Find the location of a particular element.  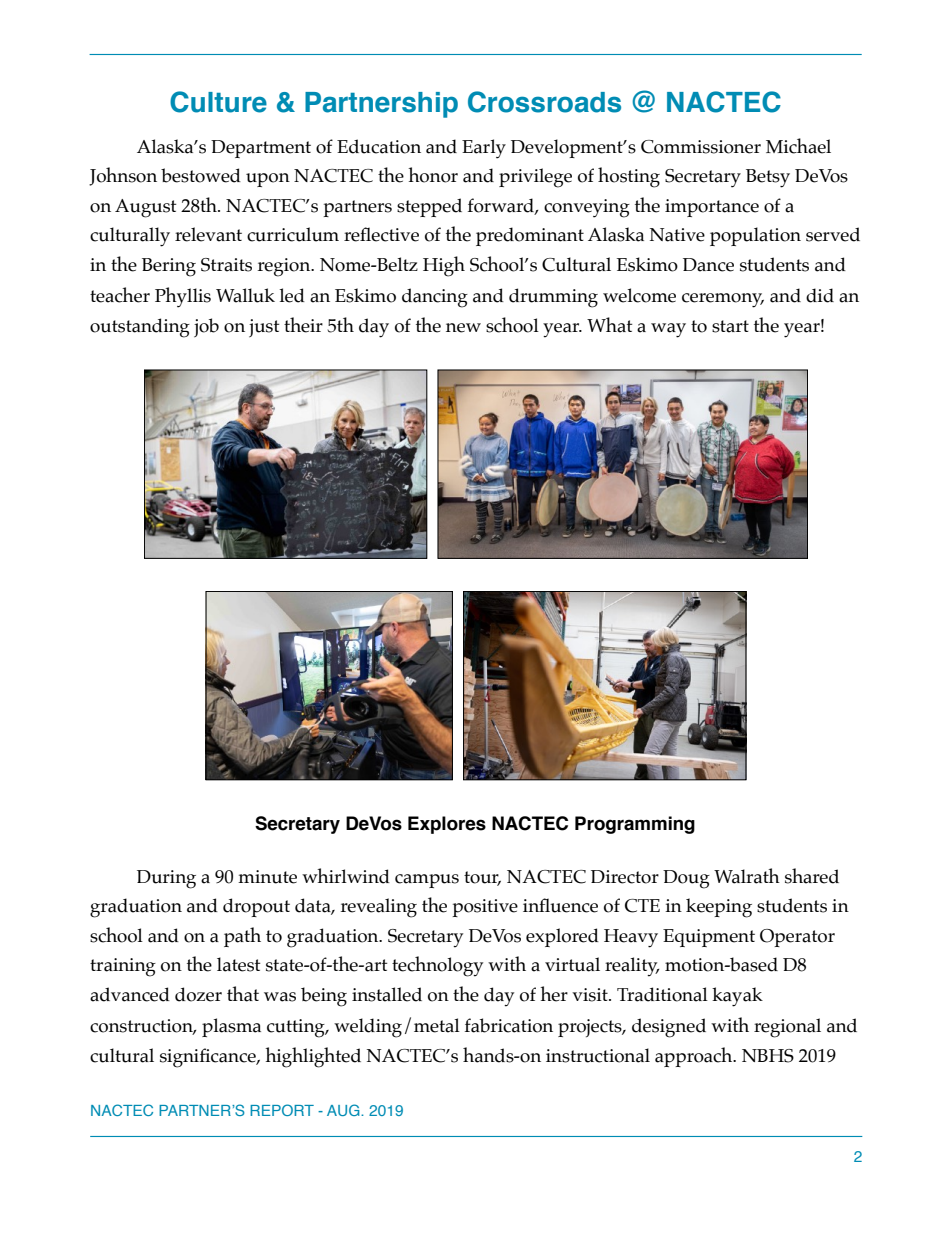

approach is located at coordinates (695, 1057).
